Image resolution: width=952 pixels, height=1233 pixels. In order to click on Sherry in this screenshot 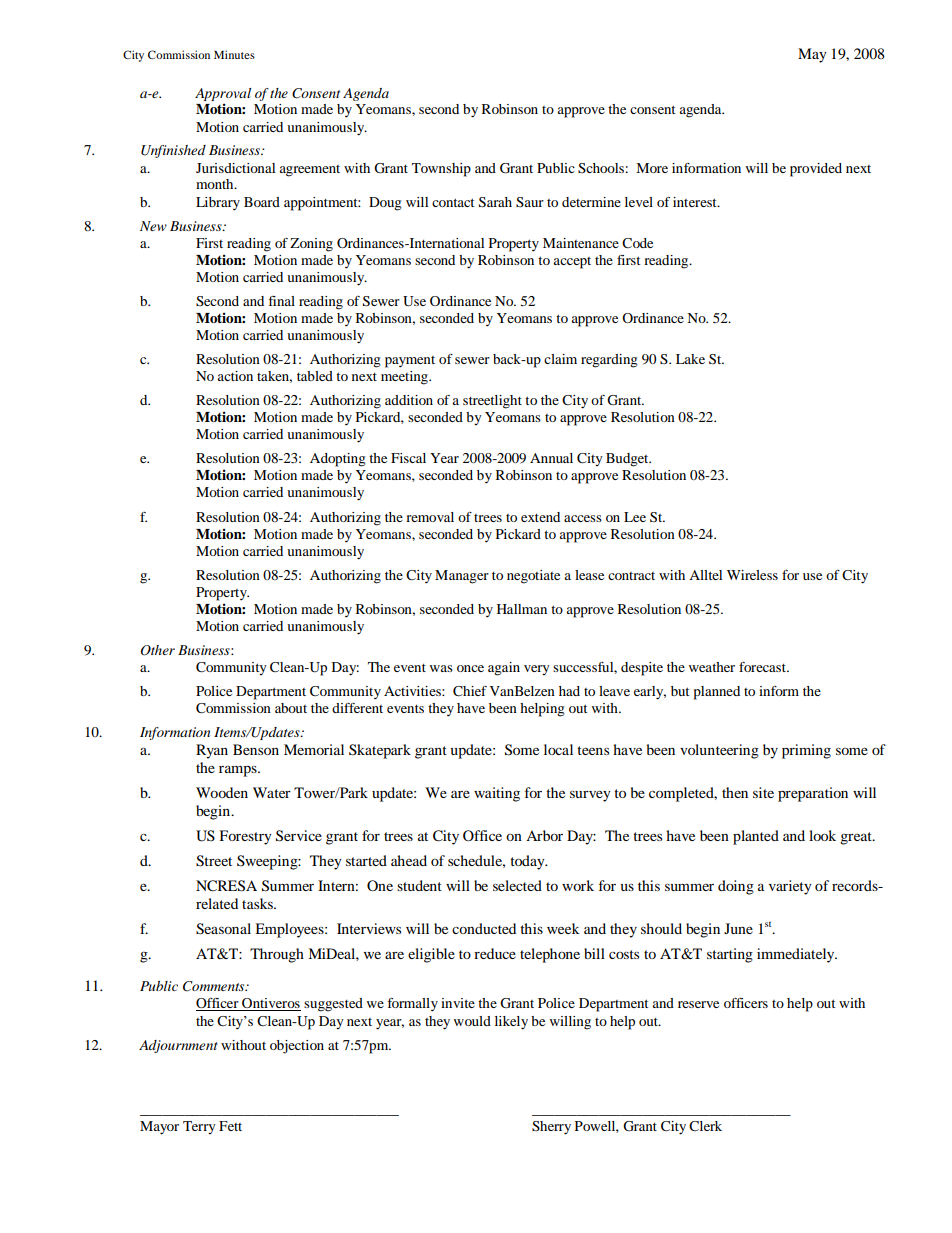, I will do `click(551, 1128)`.
